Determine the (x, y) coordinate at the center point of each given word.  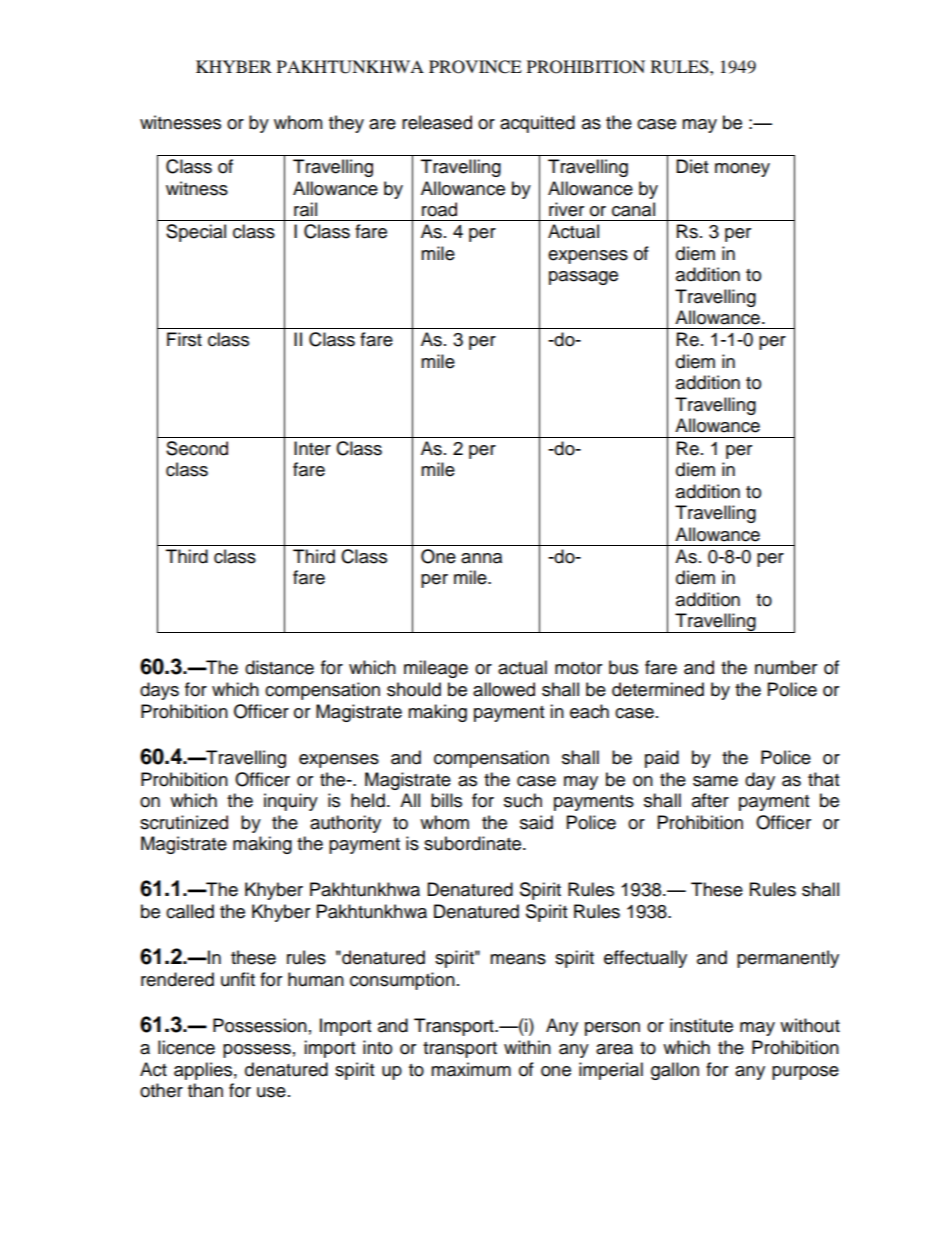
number (786, 667)
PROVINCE (475, 67)
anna (481, 558)
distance (279, 667)
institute (701, 1025)
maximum (471, 1069)
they (346, 124)
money (742, 170)
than (205, 1090)
